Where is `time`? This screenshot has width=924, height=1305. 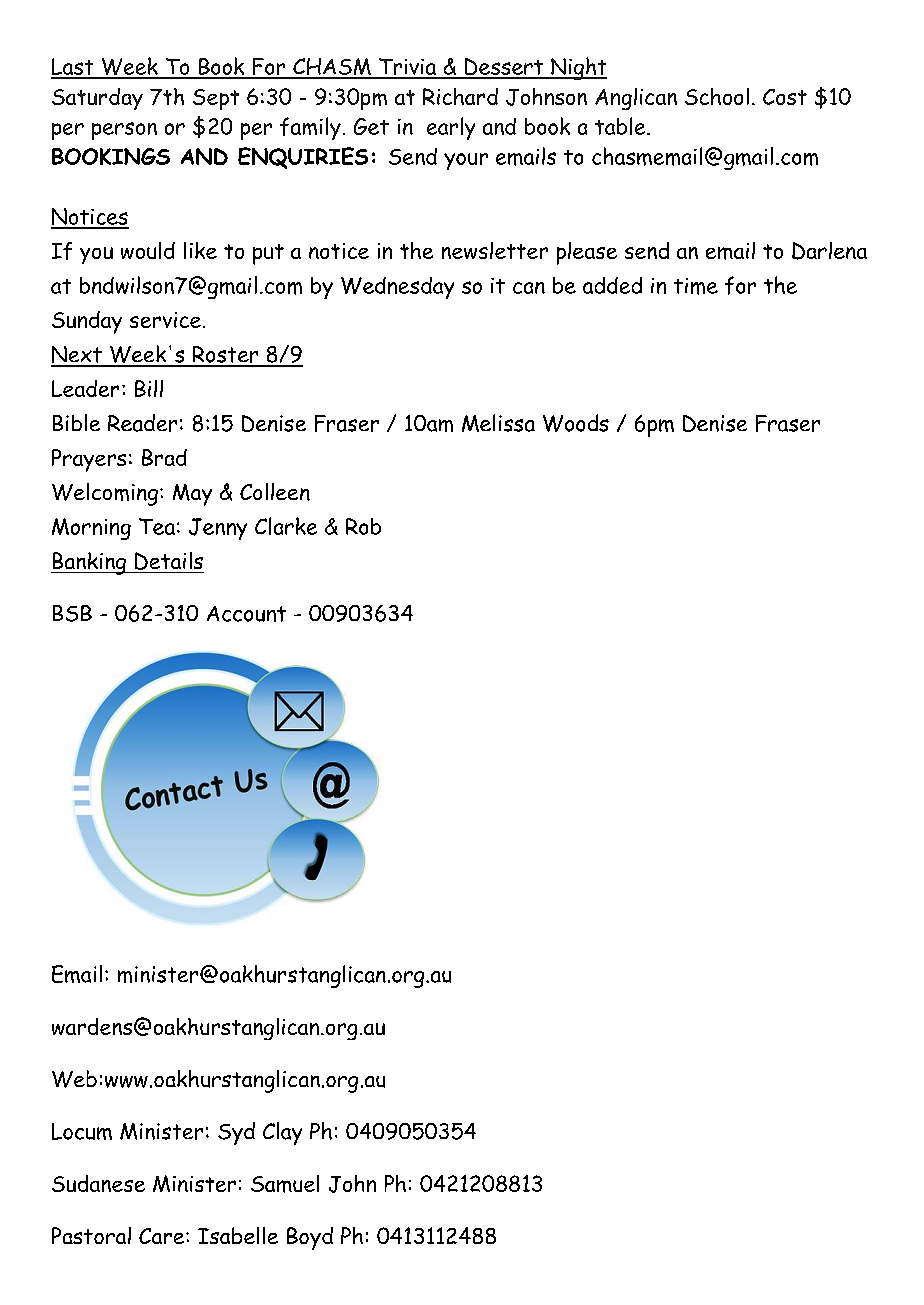
time is located at coordinates (696, 286).
